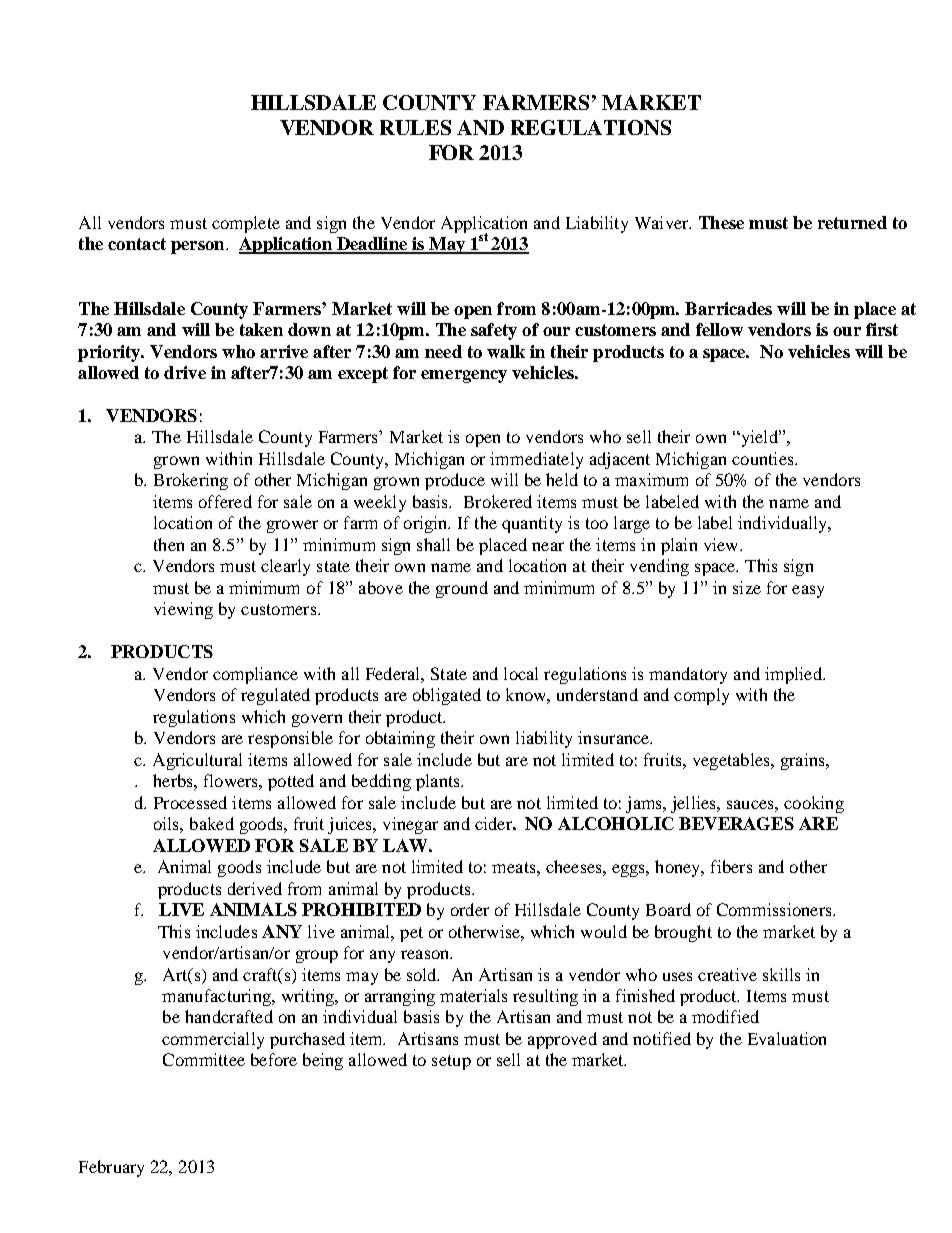  Describe the element at coordinates (808, 591) in the screenshot. I see `easy` at that location.
